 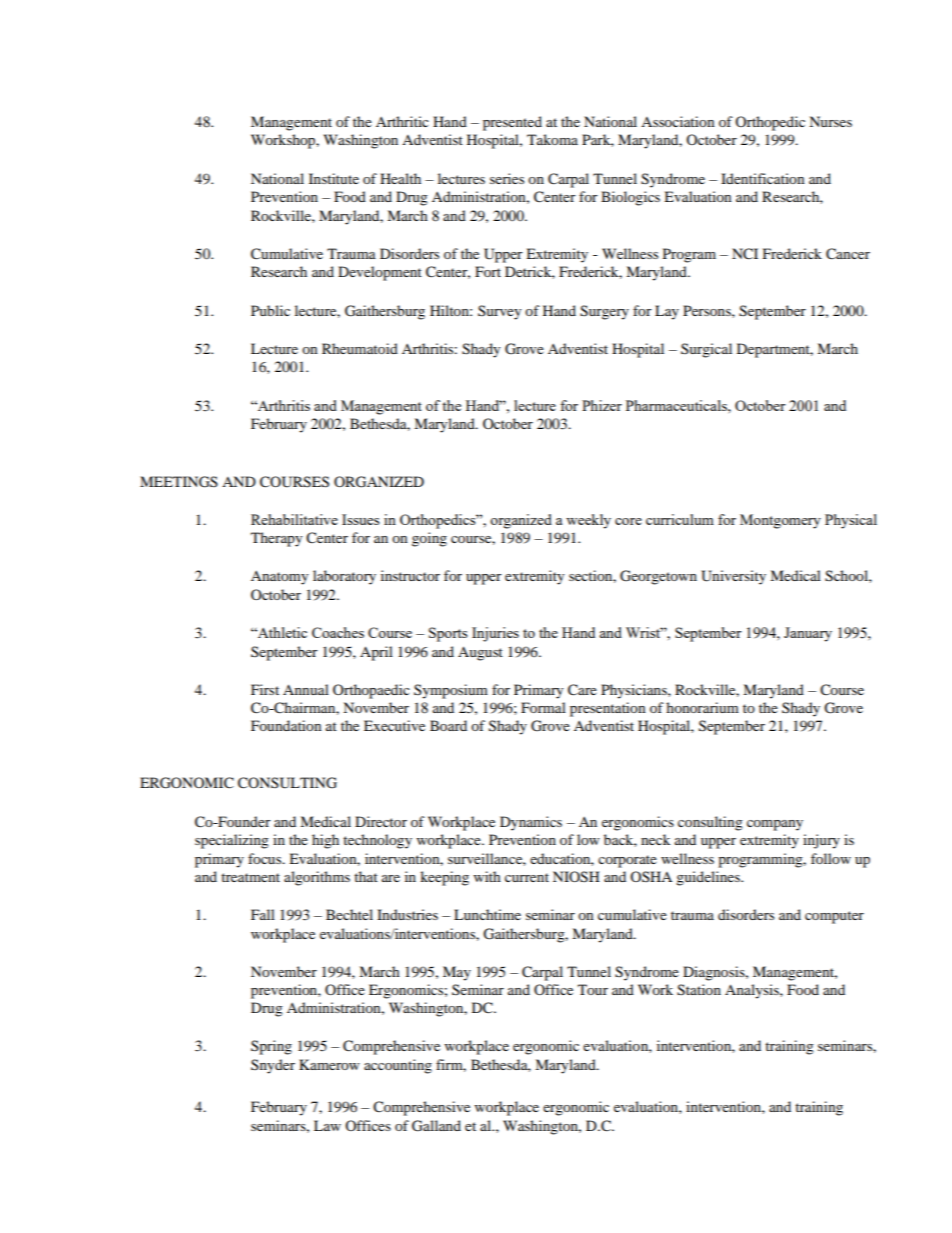 I want to click on accounting, so click(x=398, y=1066).
